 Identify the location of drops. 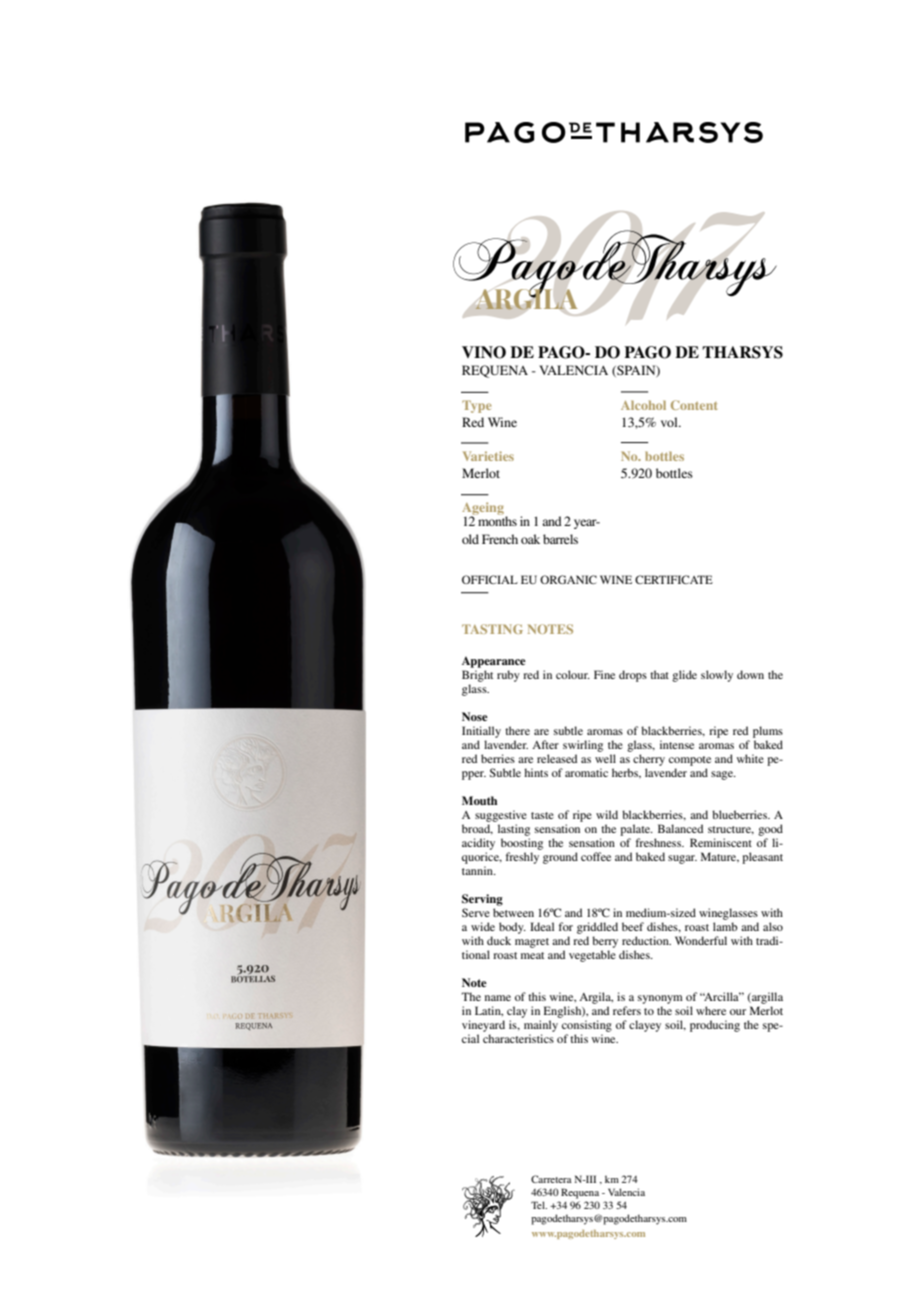
(633, 676).
